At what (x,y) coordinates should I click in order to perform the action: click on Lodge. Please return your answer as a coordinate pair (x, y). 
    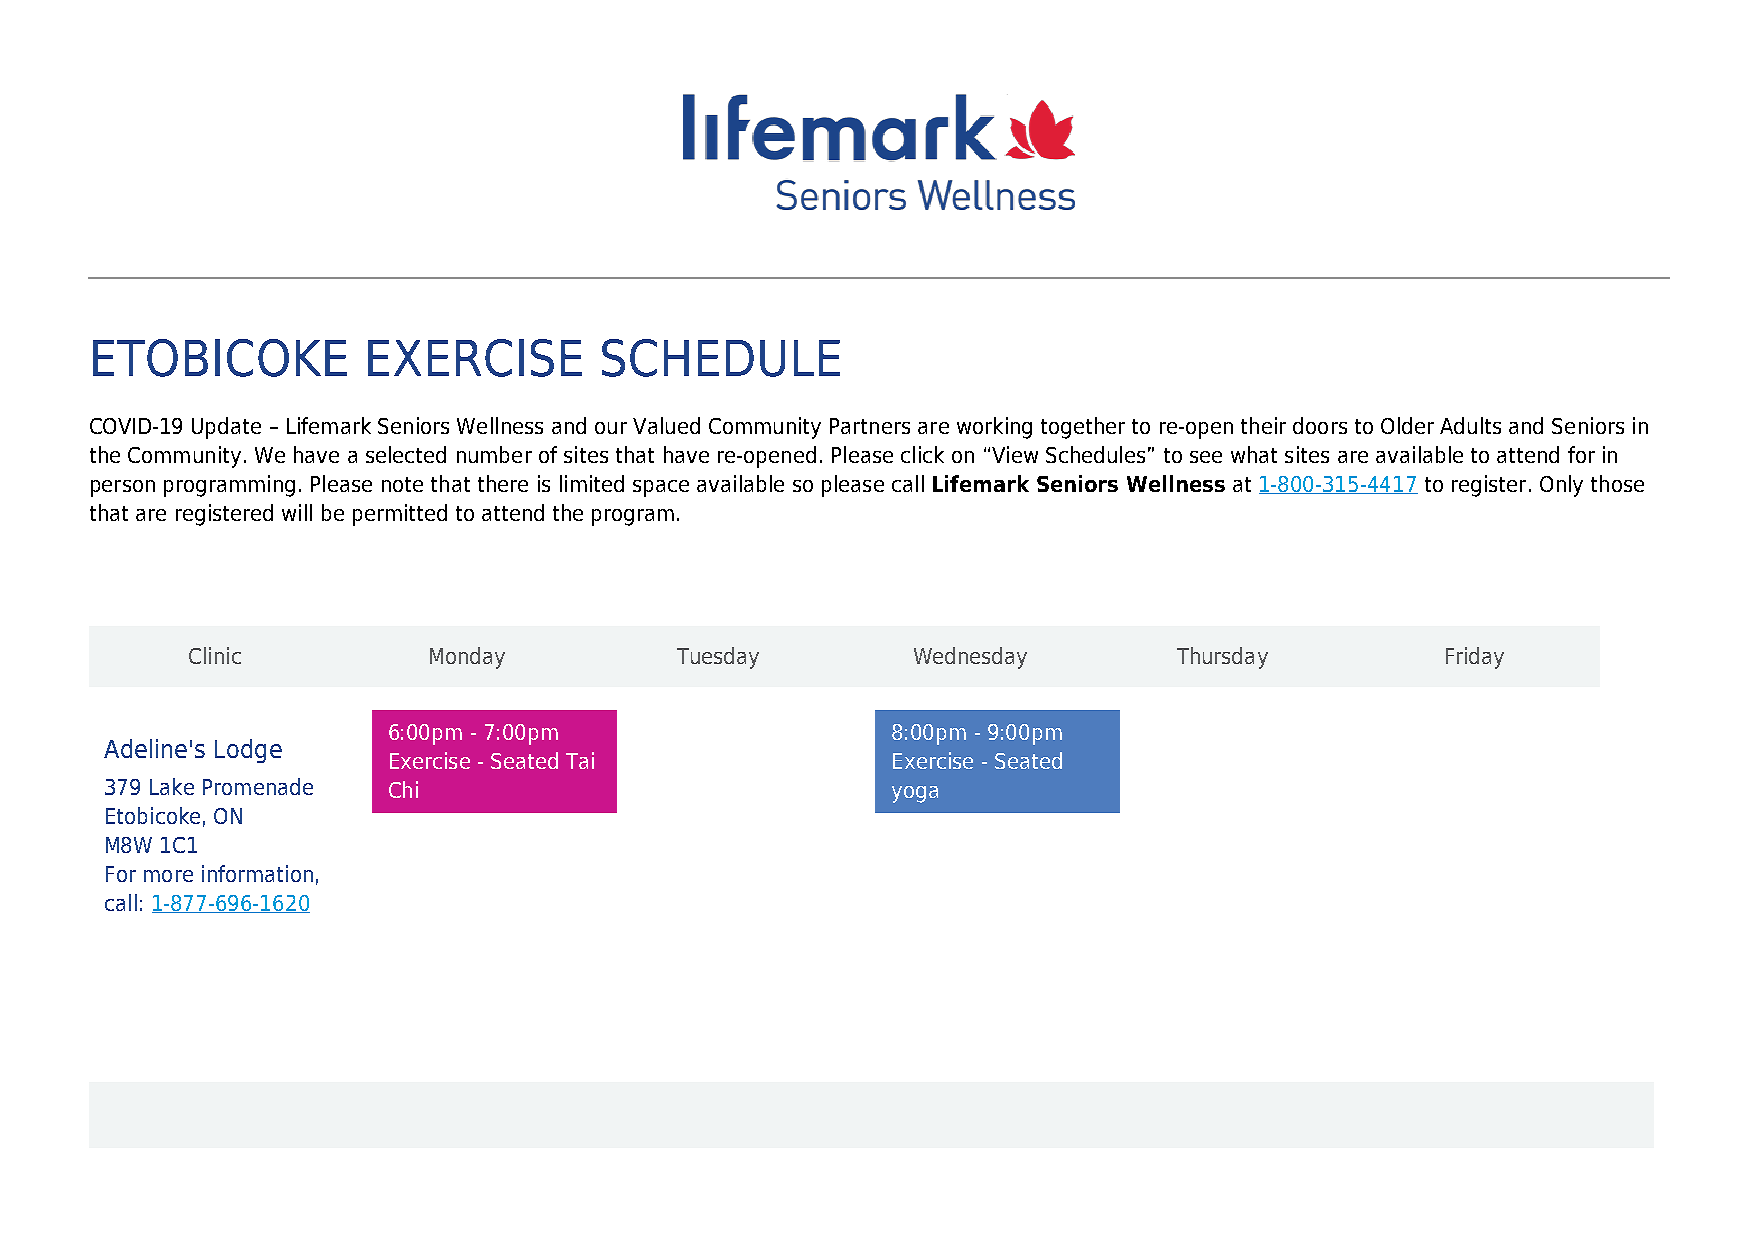
    Looking at the image, I should click on (248, 751).
